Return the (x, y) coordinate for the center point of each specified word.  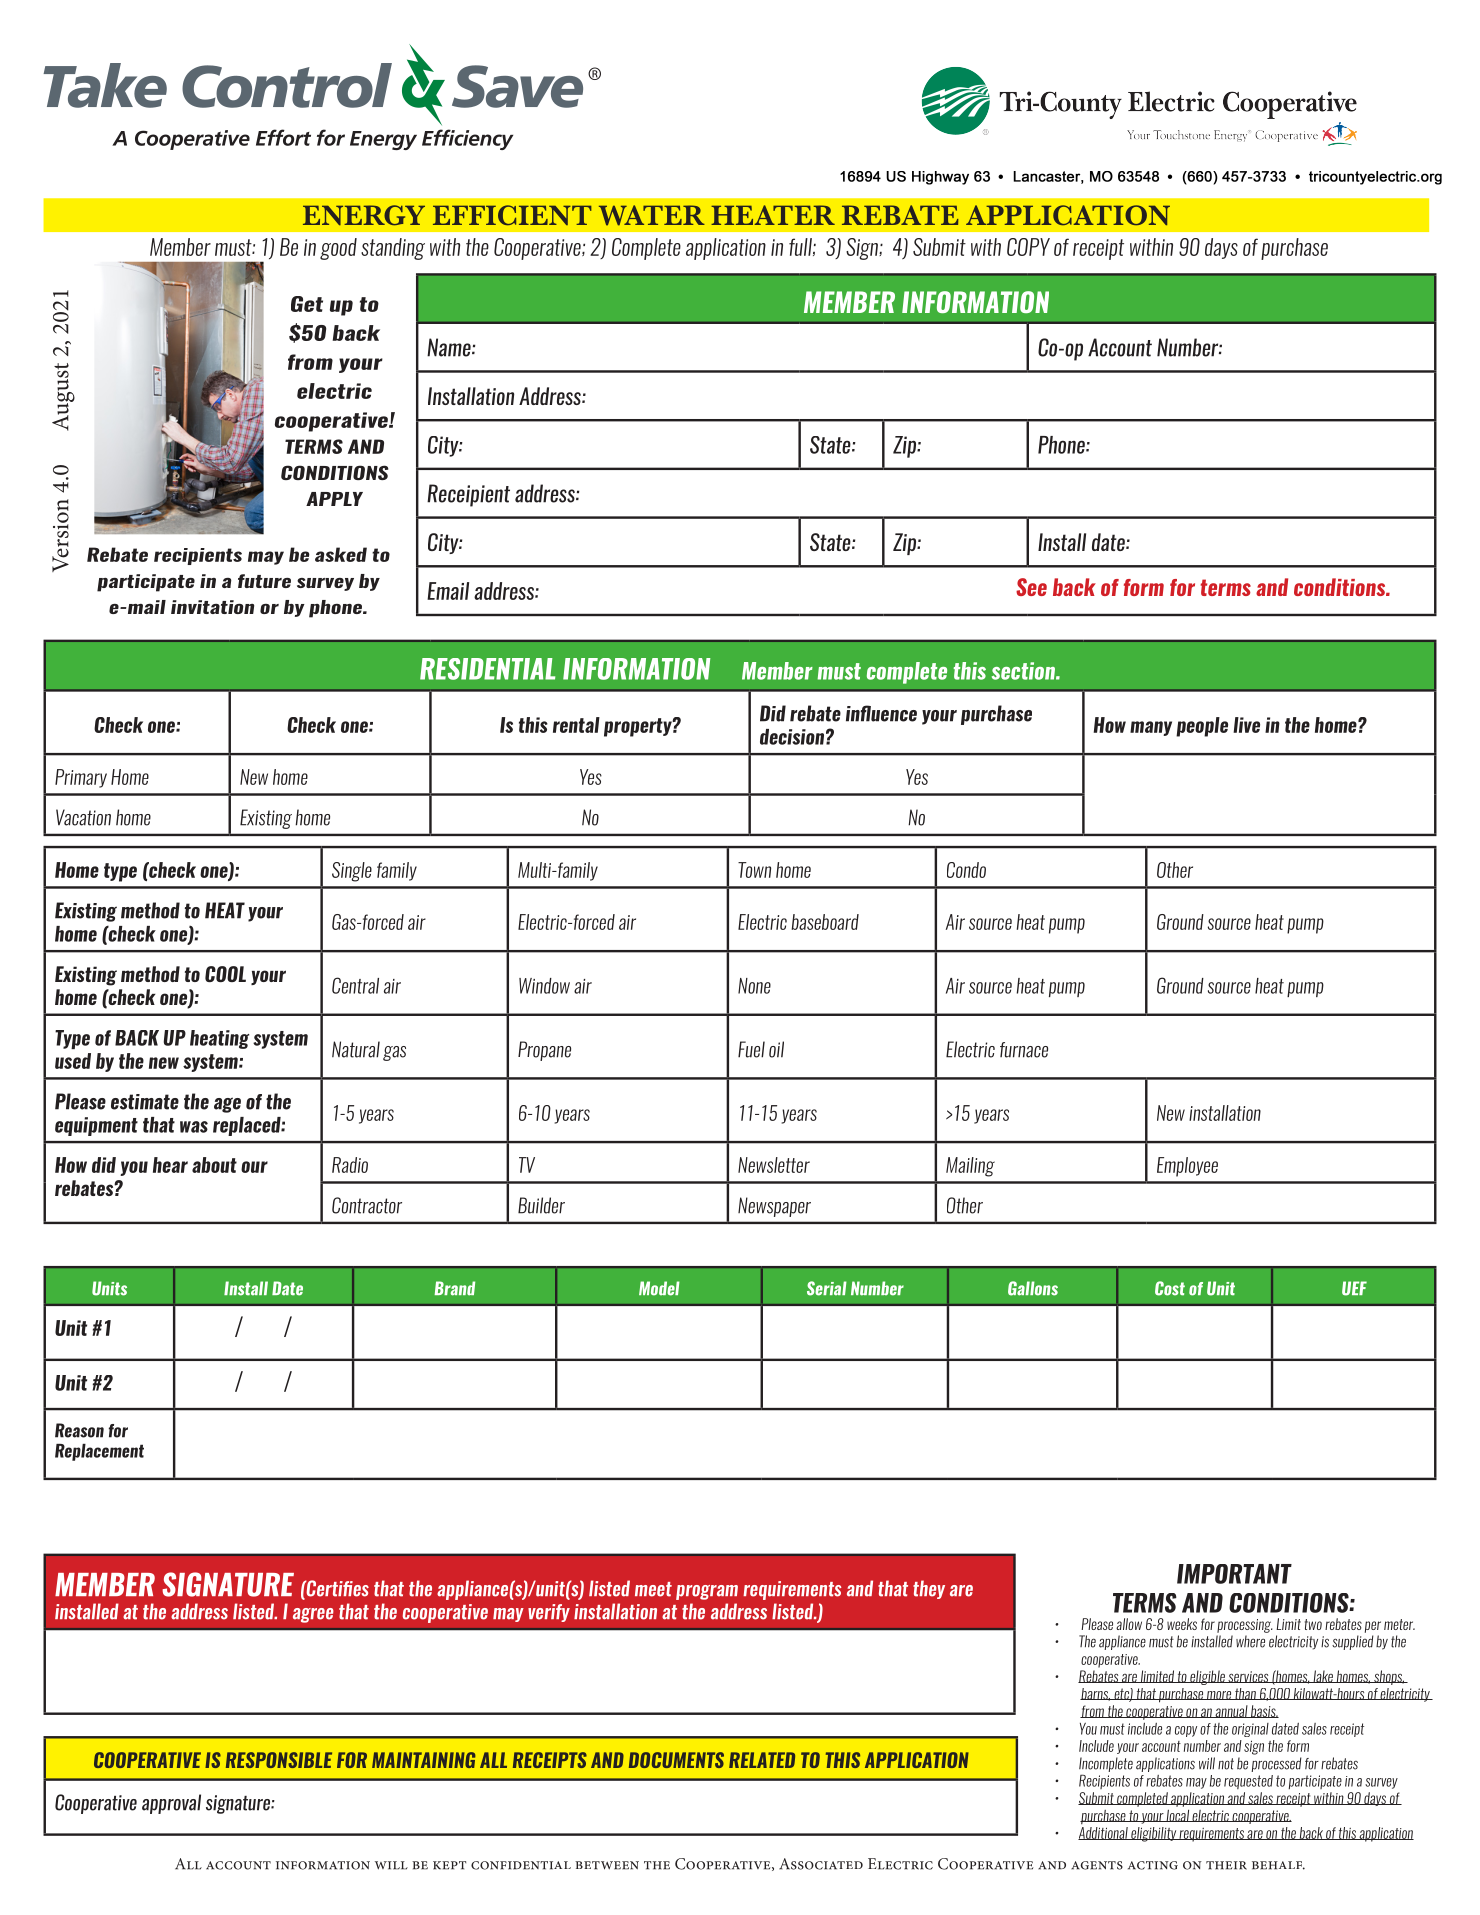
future (264, 581)
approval (171, 1804)
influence (881, 713)
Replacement (99, 1452)
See (1031, 587)
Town (754, 870)
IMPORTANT (1234, 1574)
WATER (652, 215)
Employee (1187, 1167)
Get (307, 304)
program (707, 1592)
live (1246, 725)
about (214, 1165)
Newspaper (774, 1207)
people (1202, 727)
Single (352, 872)
